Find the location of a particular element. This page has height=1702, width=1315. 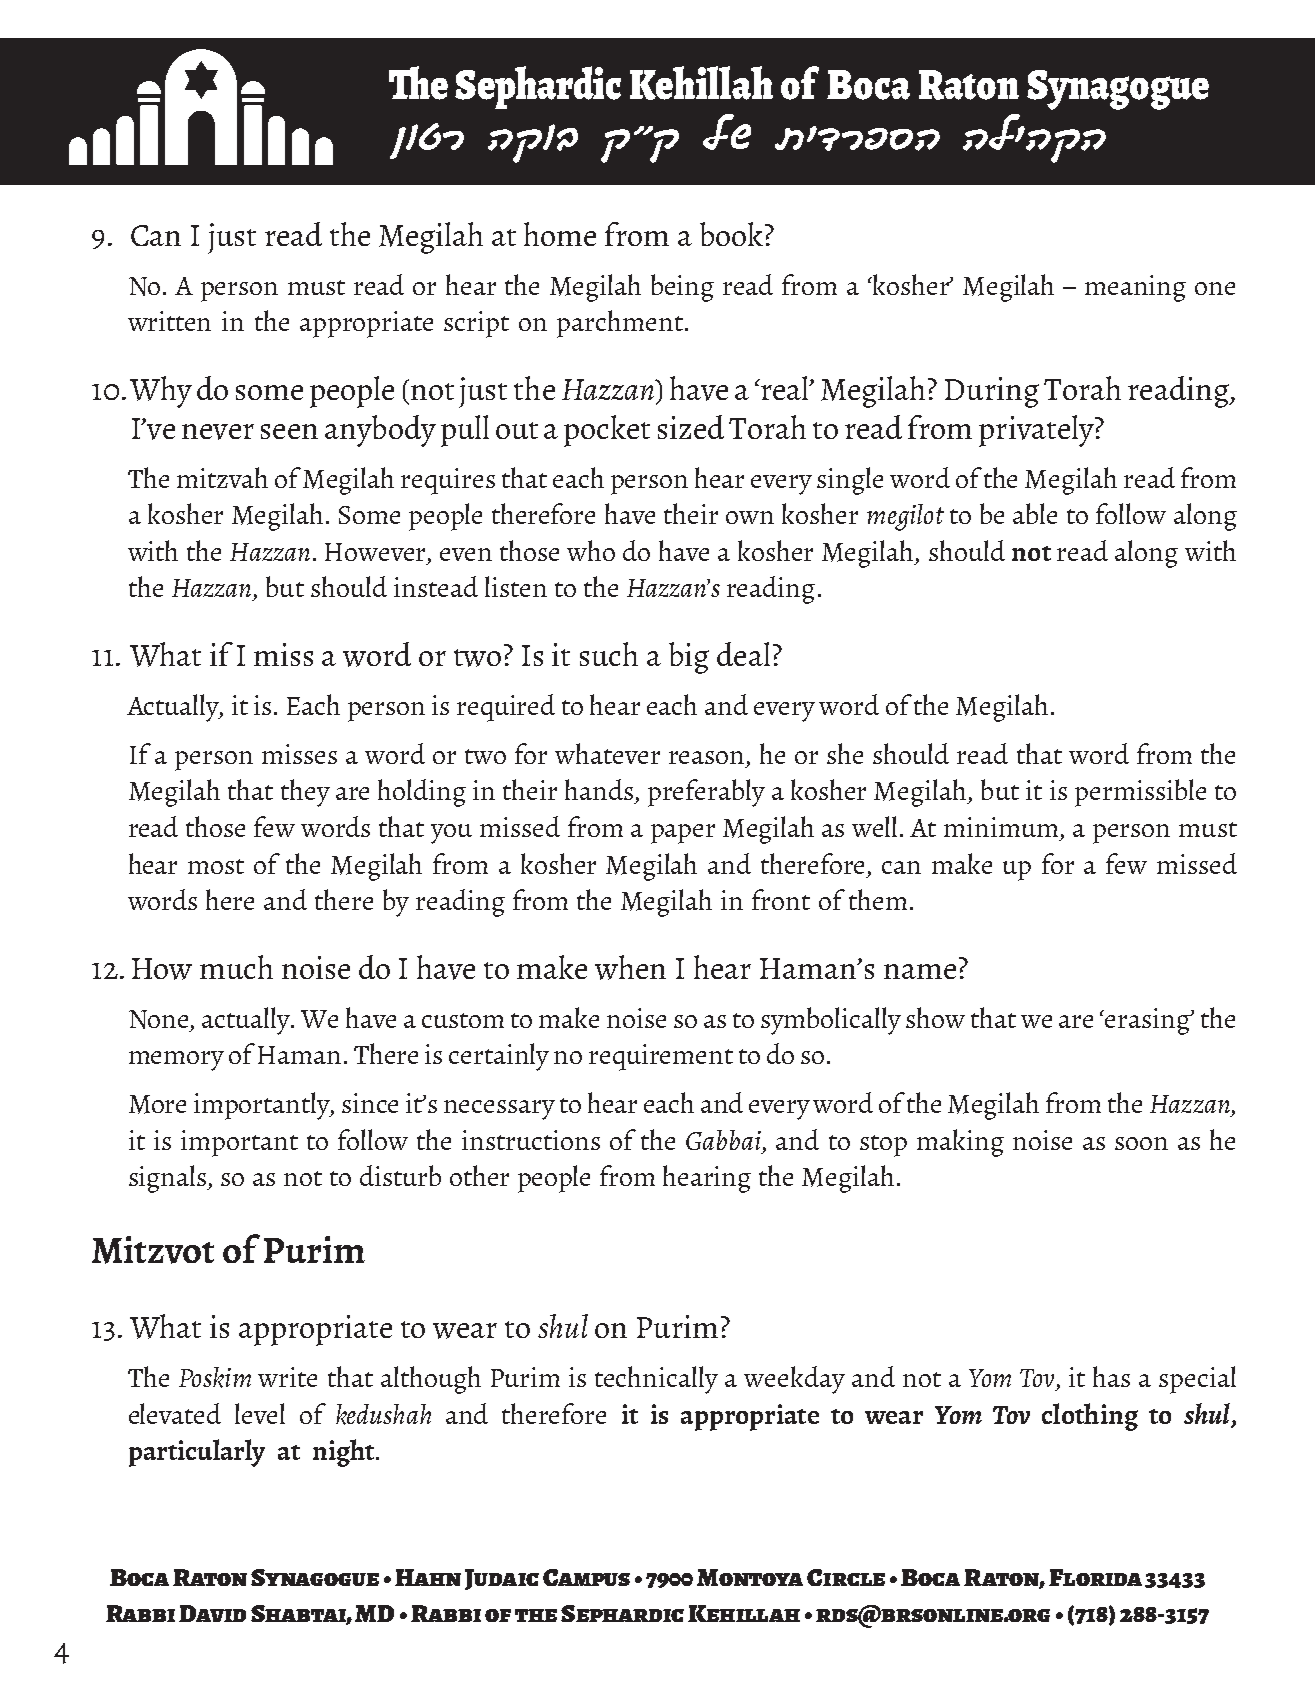

soon is located at coordinates (1141, 1143).
